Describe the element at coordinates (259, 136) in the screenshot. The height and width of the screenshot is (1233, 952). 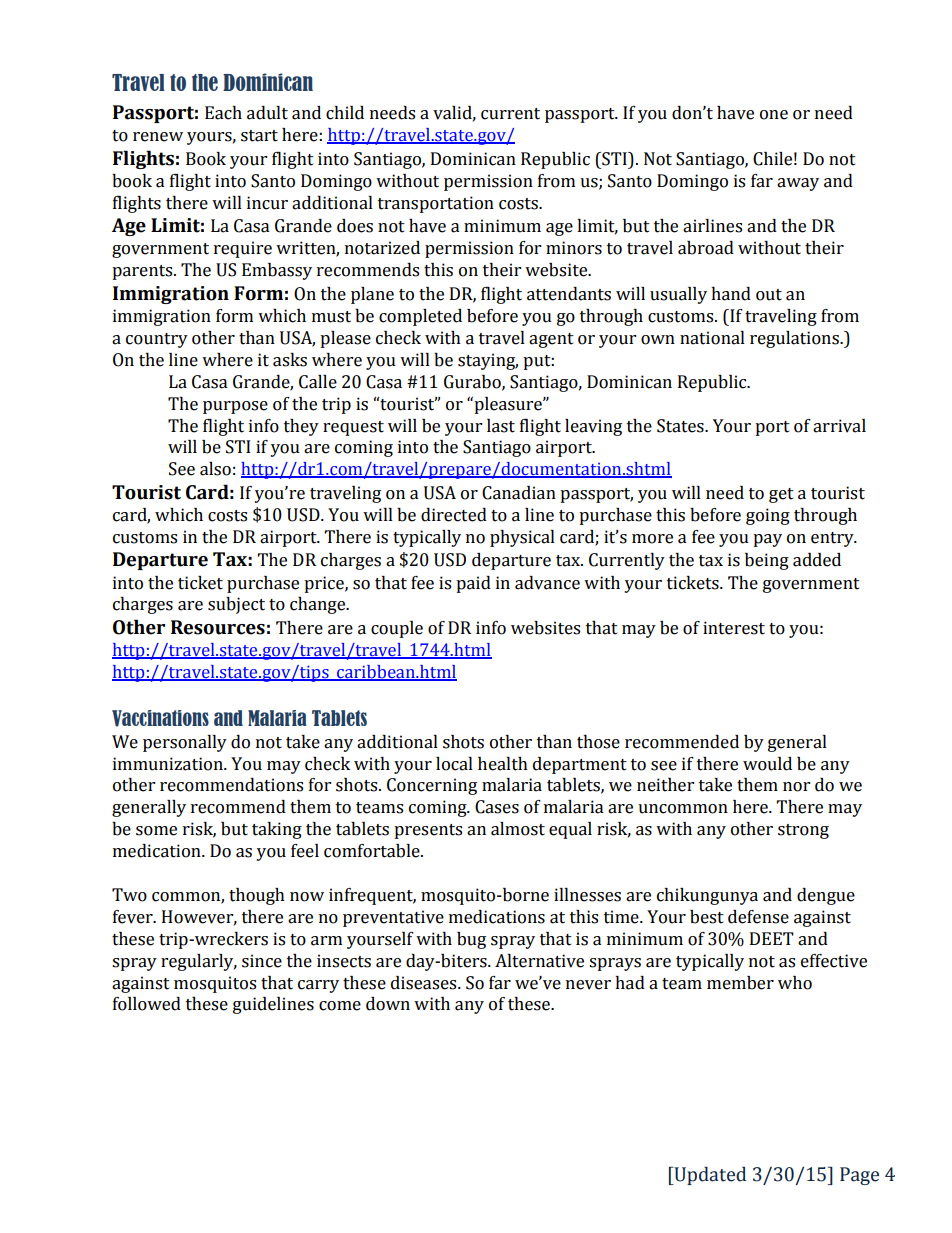
I see `start` at that location.
